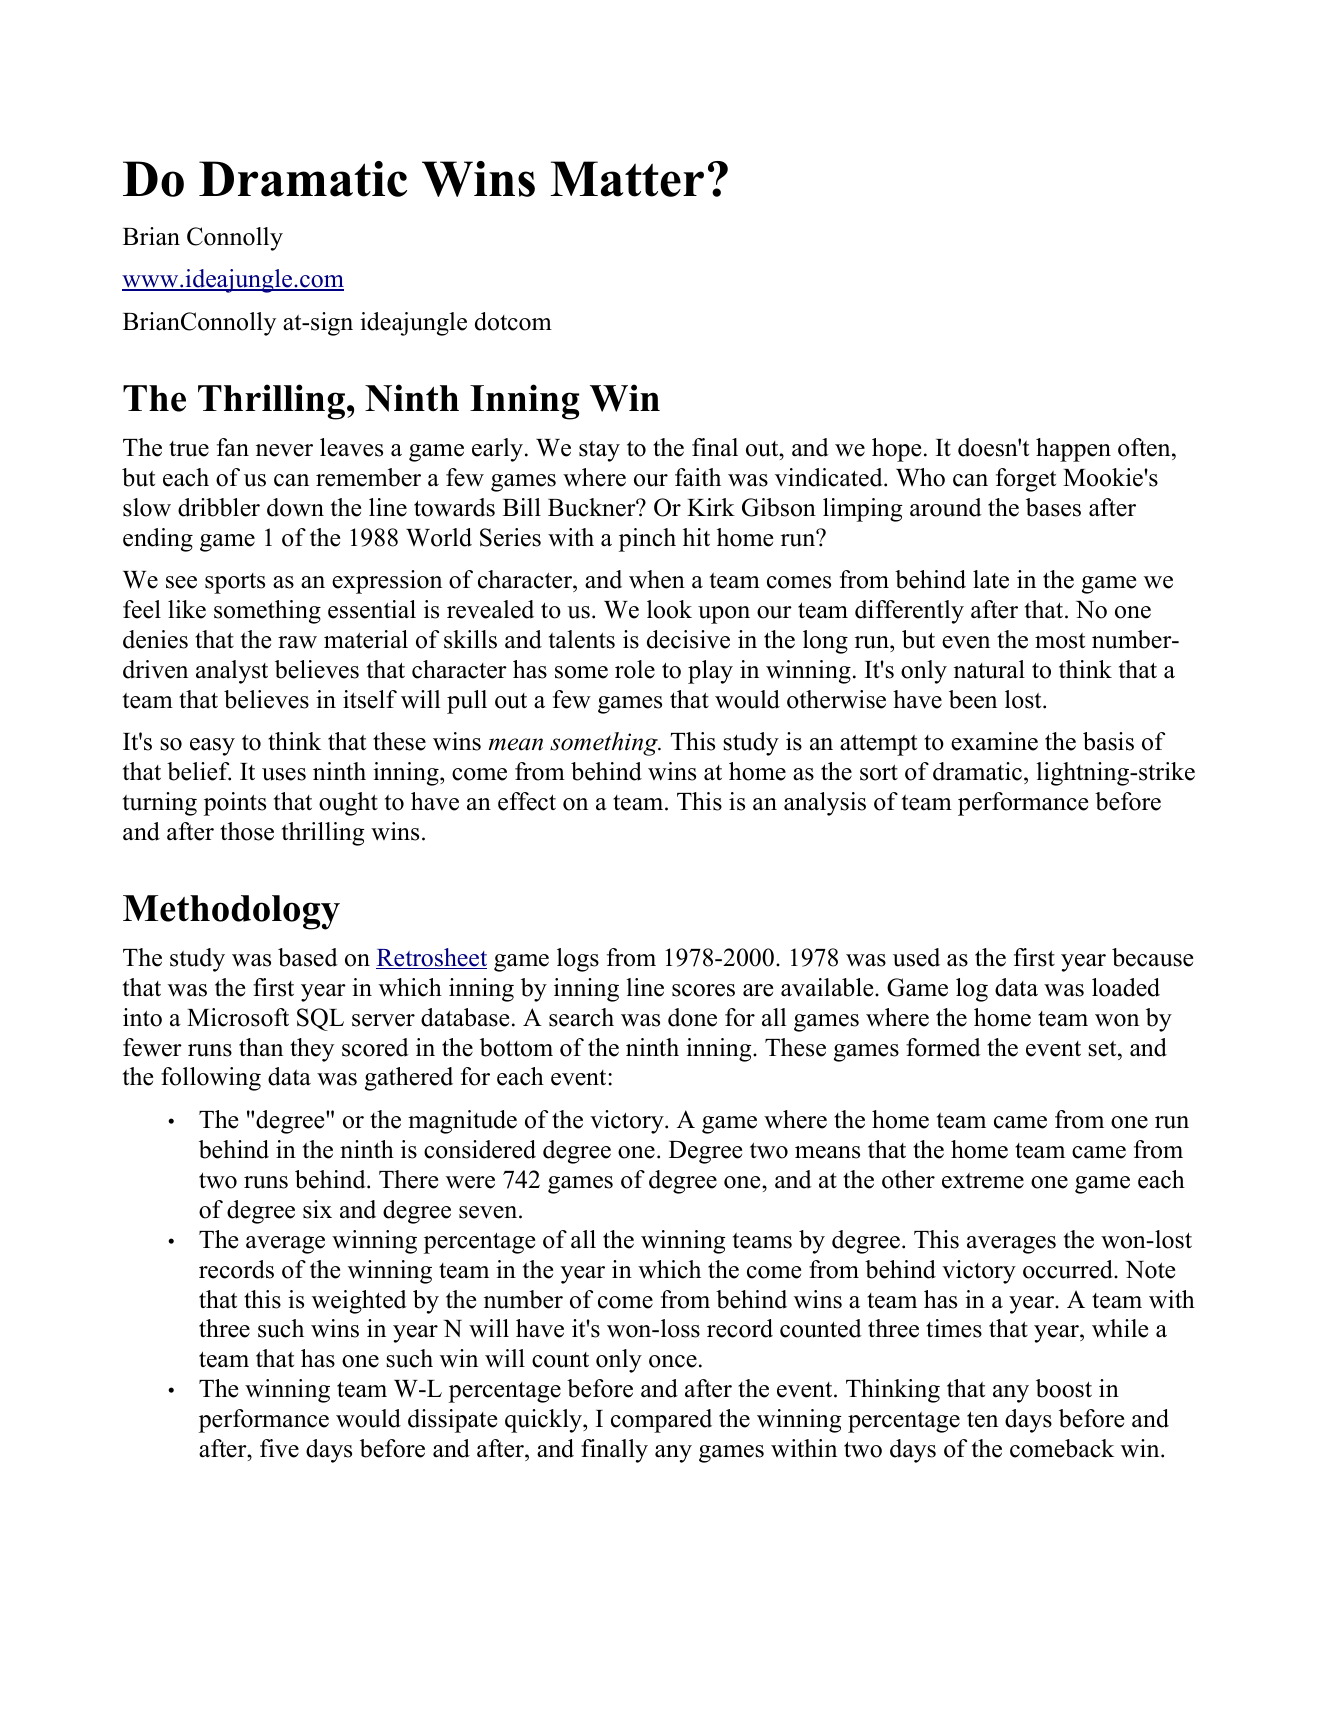  I want to click on considered, so click(480, 1149).
